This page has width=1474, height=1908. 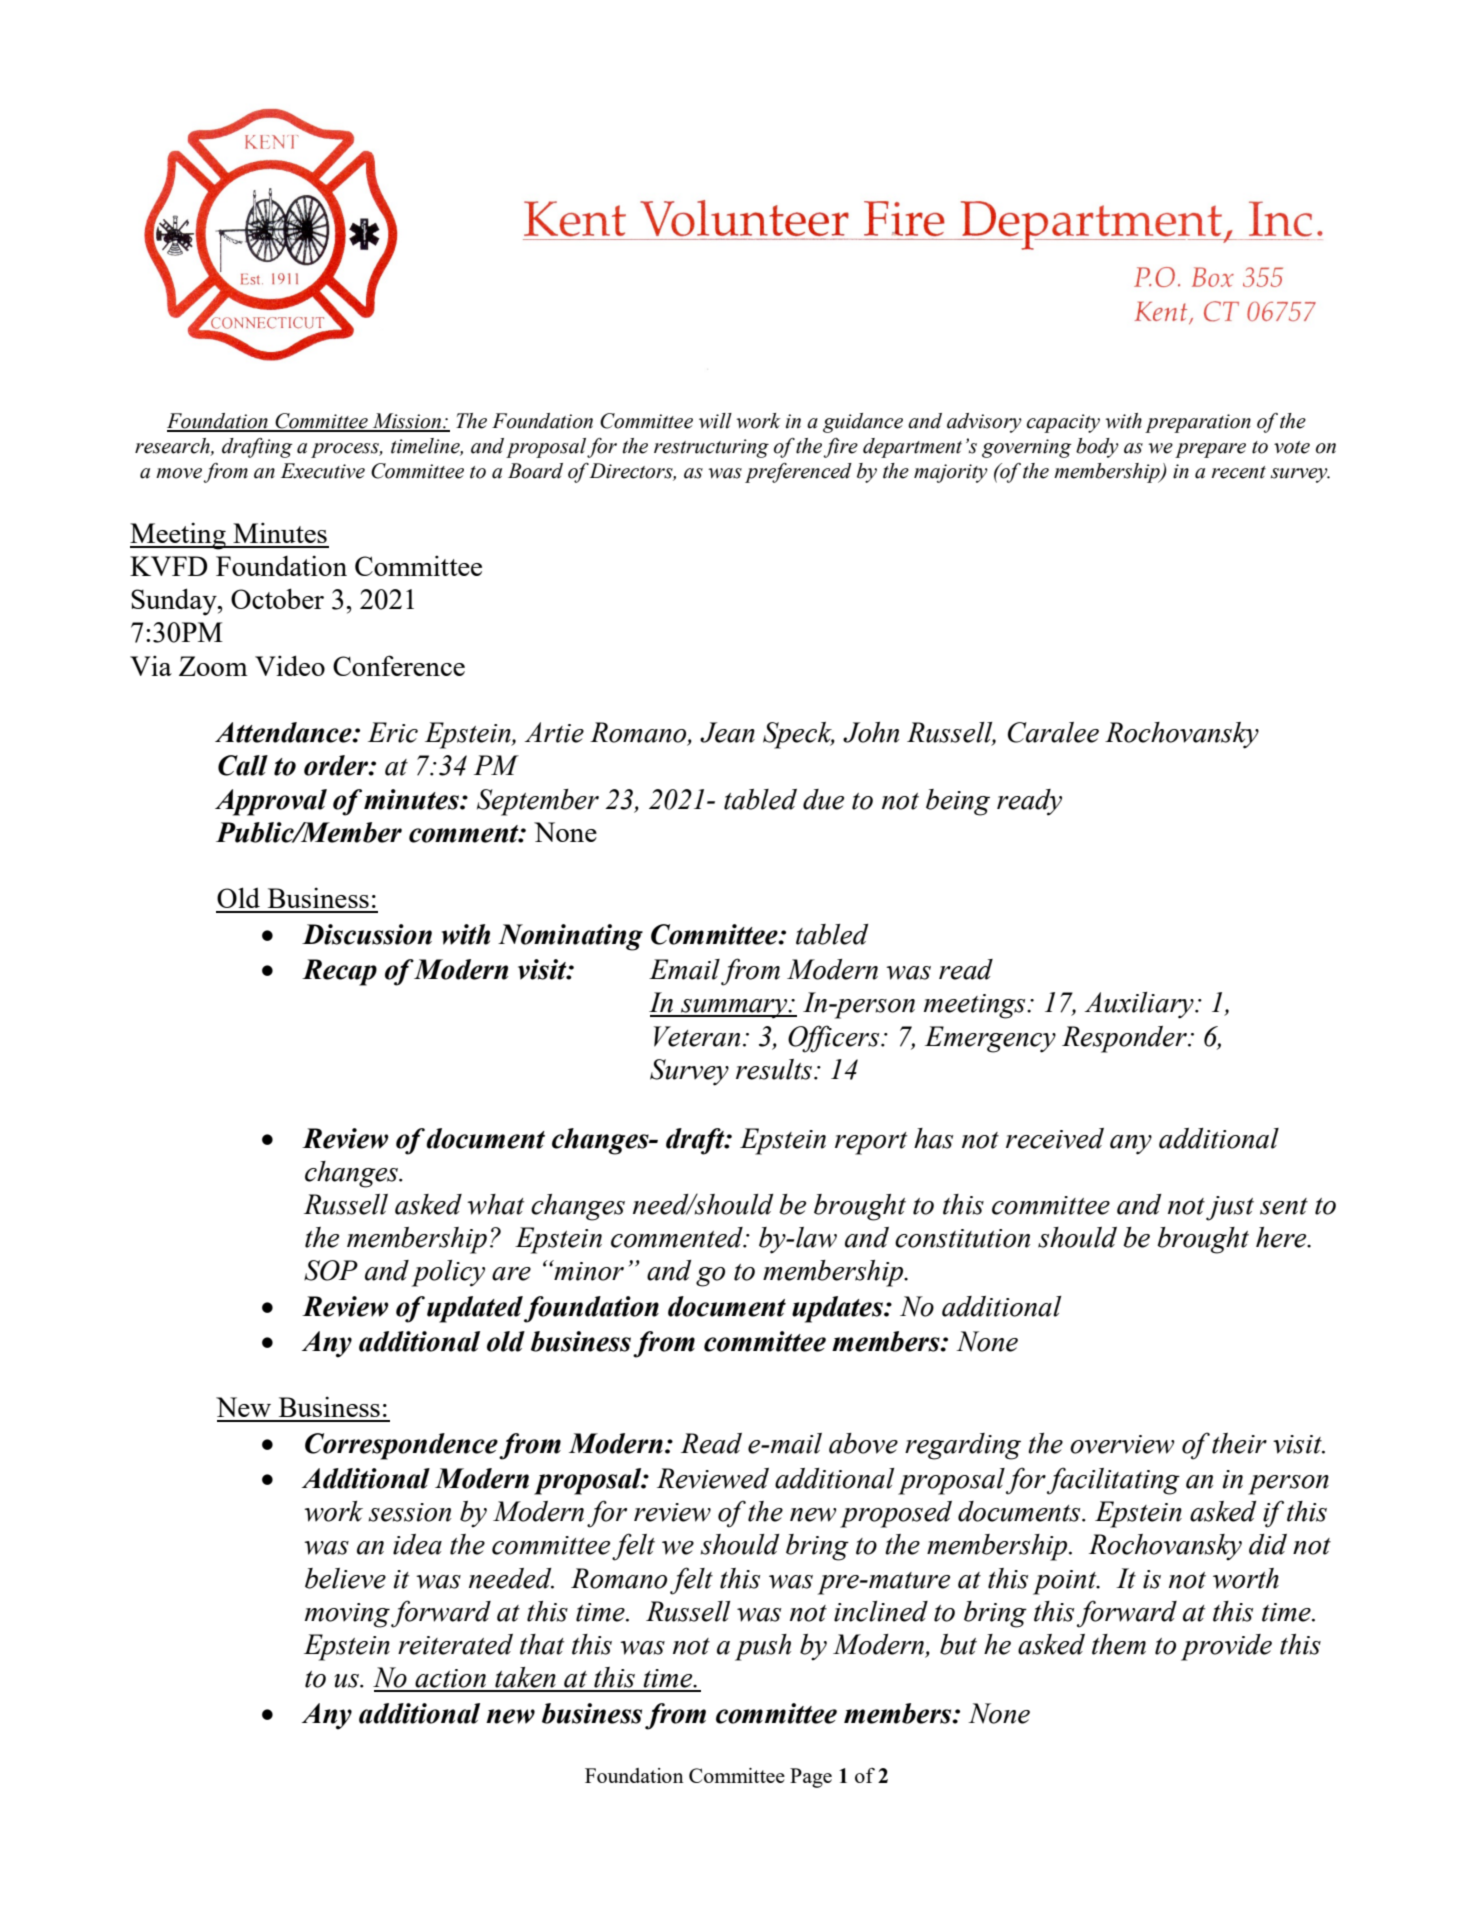 What do you see at coordinates (323, 471) in the page?
I see `Executive` at bounding box center [323, 471].
